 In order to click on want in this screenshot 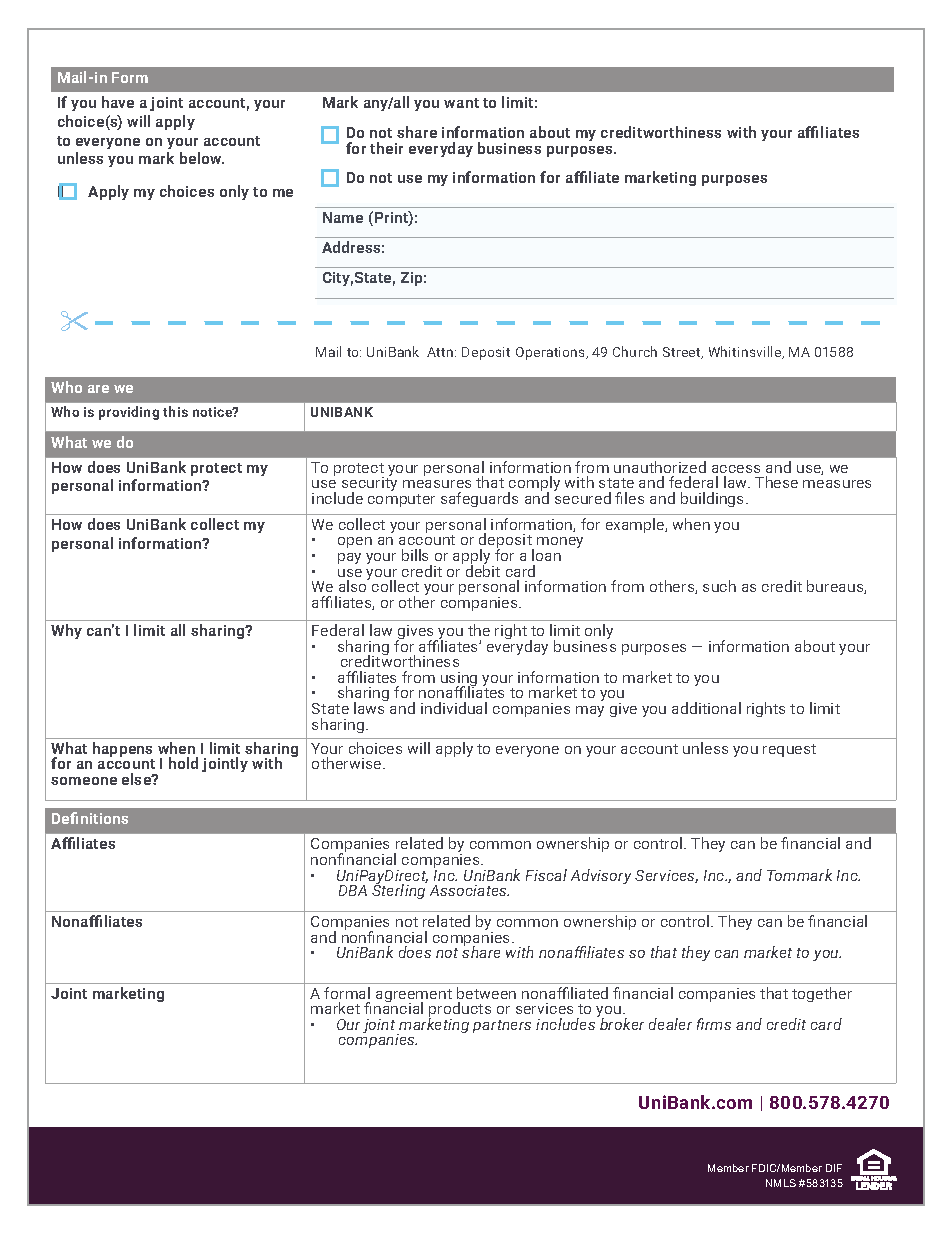, I will do `click(461, 103)`.
